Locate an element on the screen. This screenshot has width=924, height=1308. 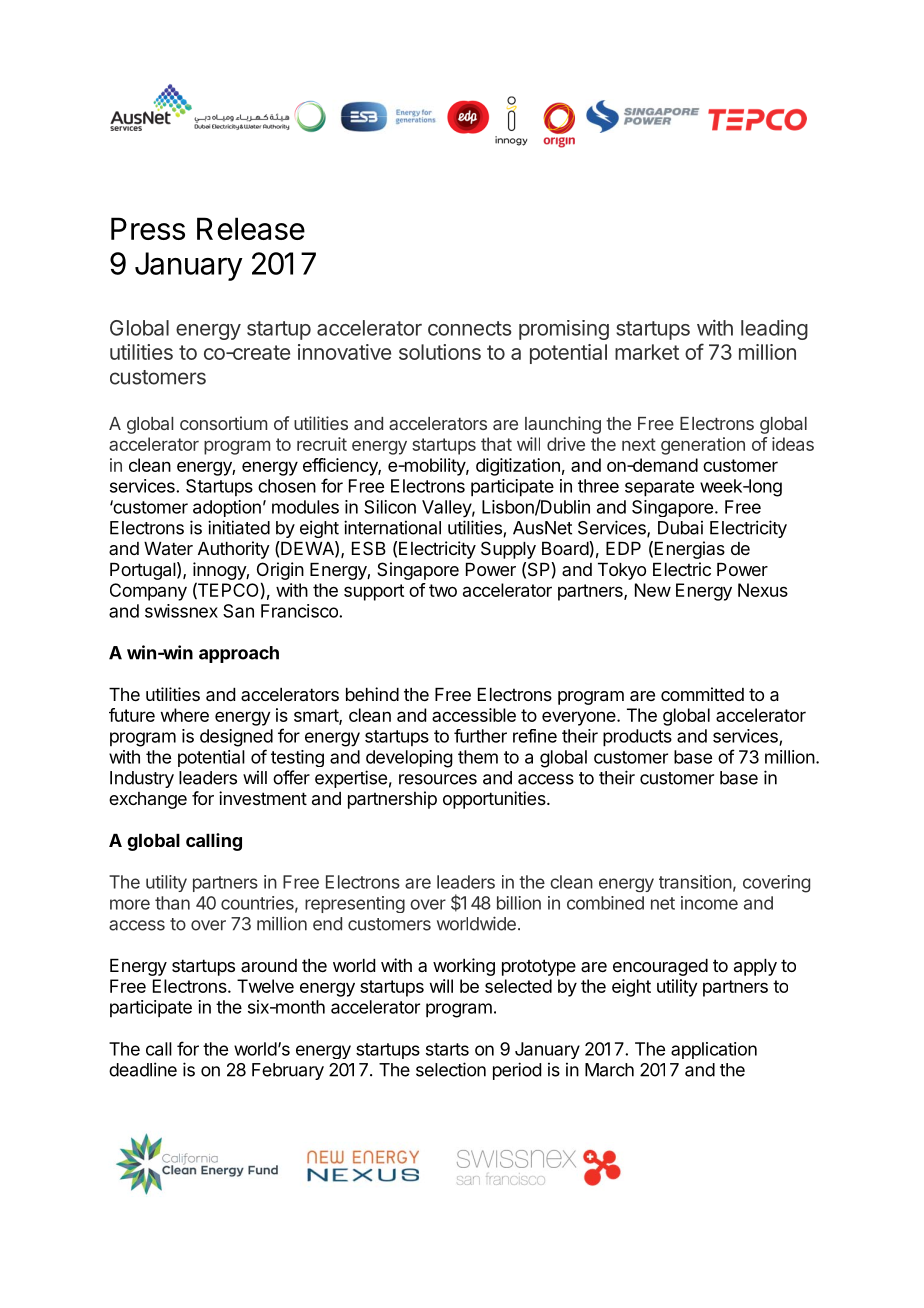
leading is located at coordinates (774, 329).
